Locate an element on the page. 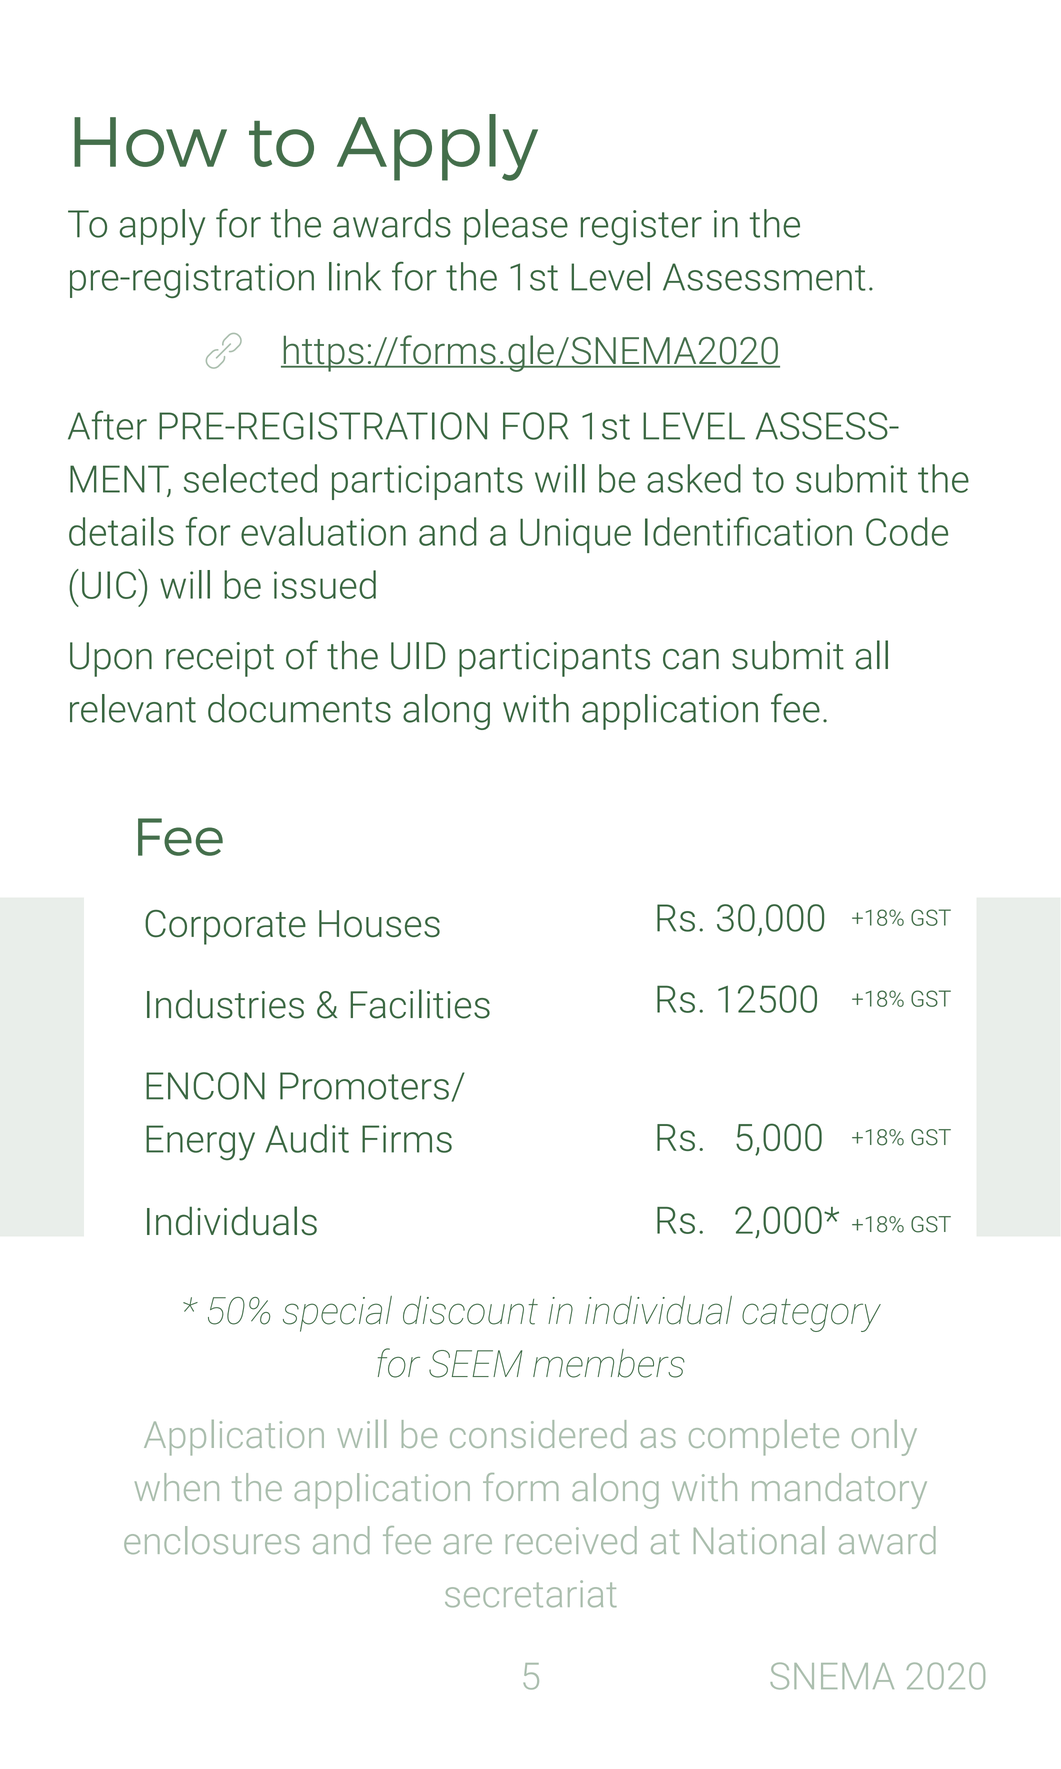 The width and height of the page is (1061, 1769). please is located at coordinates (516, 227).
